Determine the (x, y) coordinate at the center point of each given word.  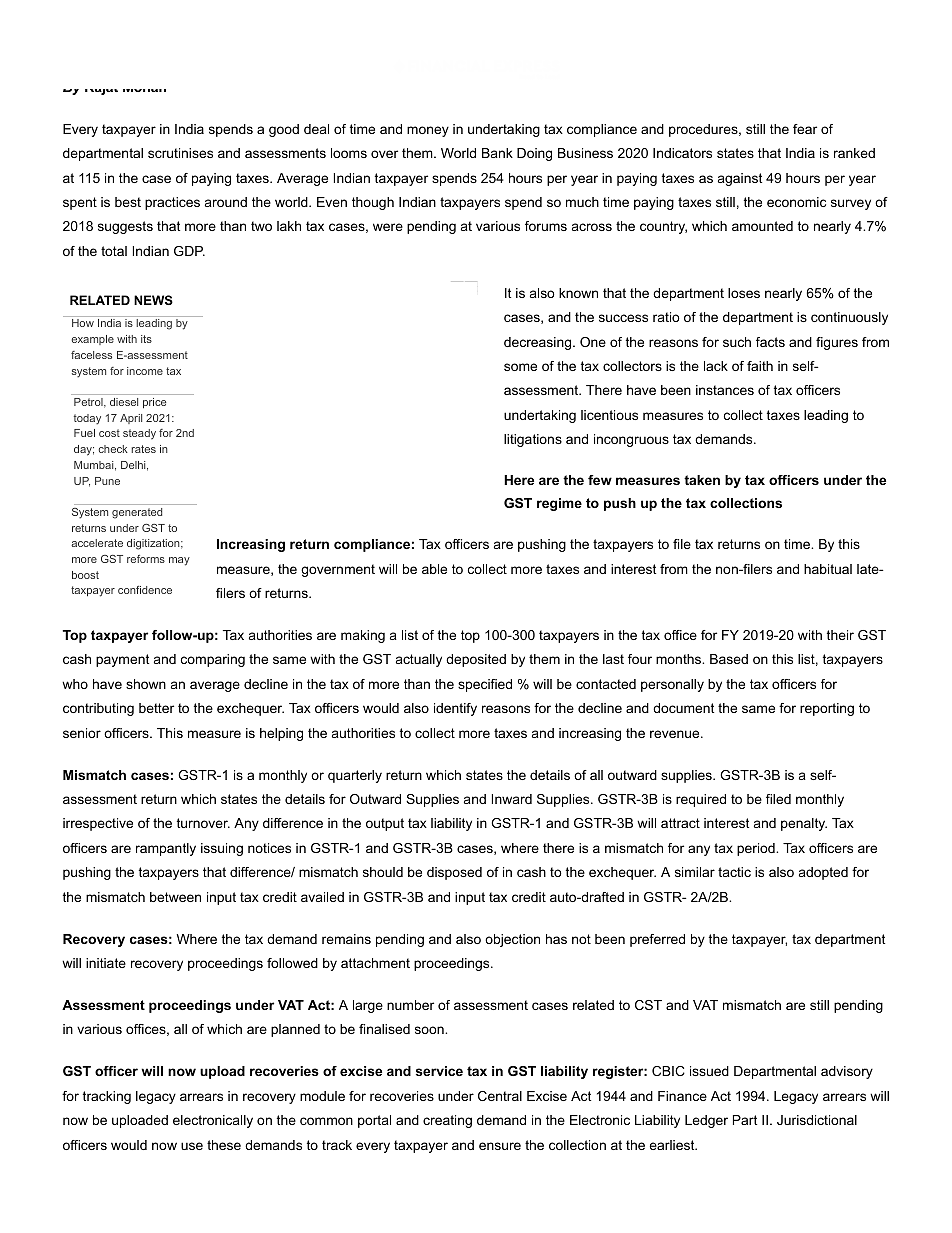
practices (172, 203)
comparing (213, 660)
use (192, 1146)
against (740, 179)
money (428, 131)
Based (729, 659)
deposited (476, 660)
